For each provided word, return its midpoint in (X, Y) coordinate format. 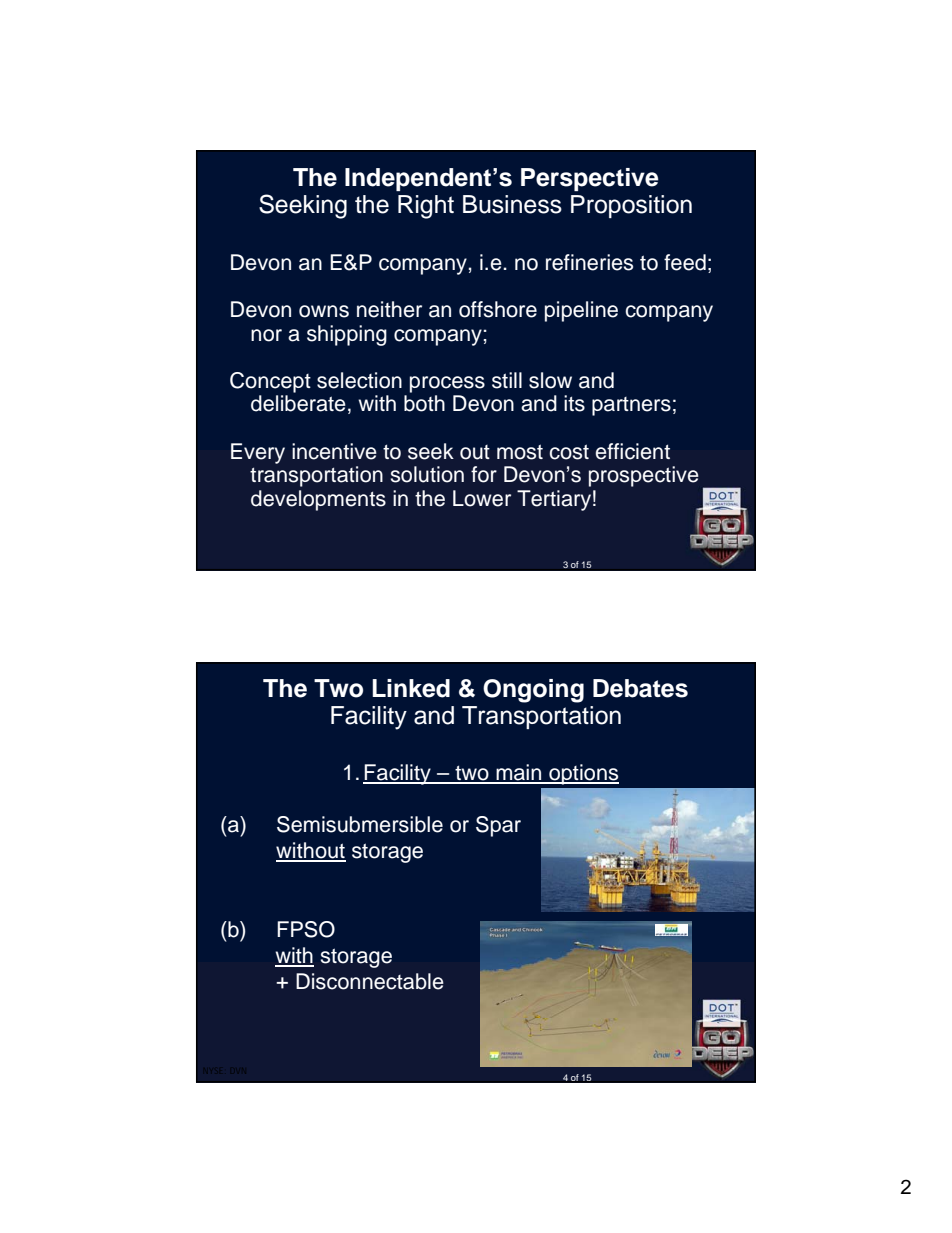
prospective (644, 476)
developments (318, 500)
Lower (482, 498)
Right (426, 207)
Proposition (631, 206)
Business (512, 204)
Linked (411, 688)
